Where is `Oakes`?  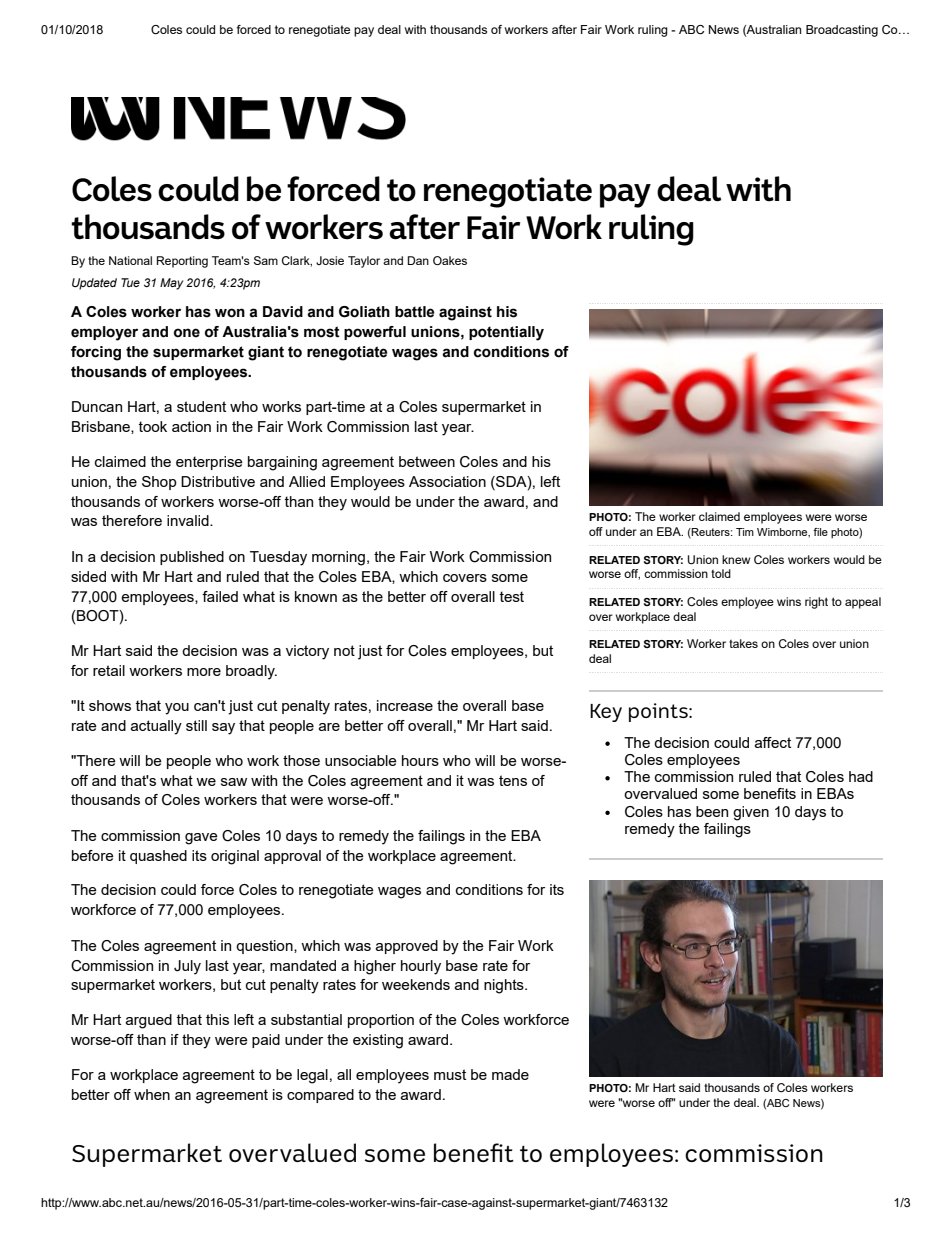
Oakes is located at coordinates (450, 260).
